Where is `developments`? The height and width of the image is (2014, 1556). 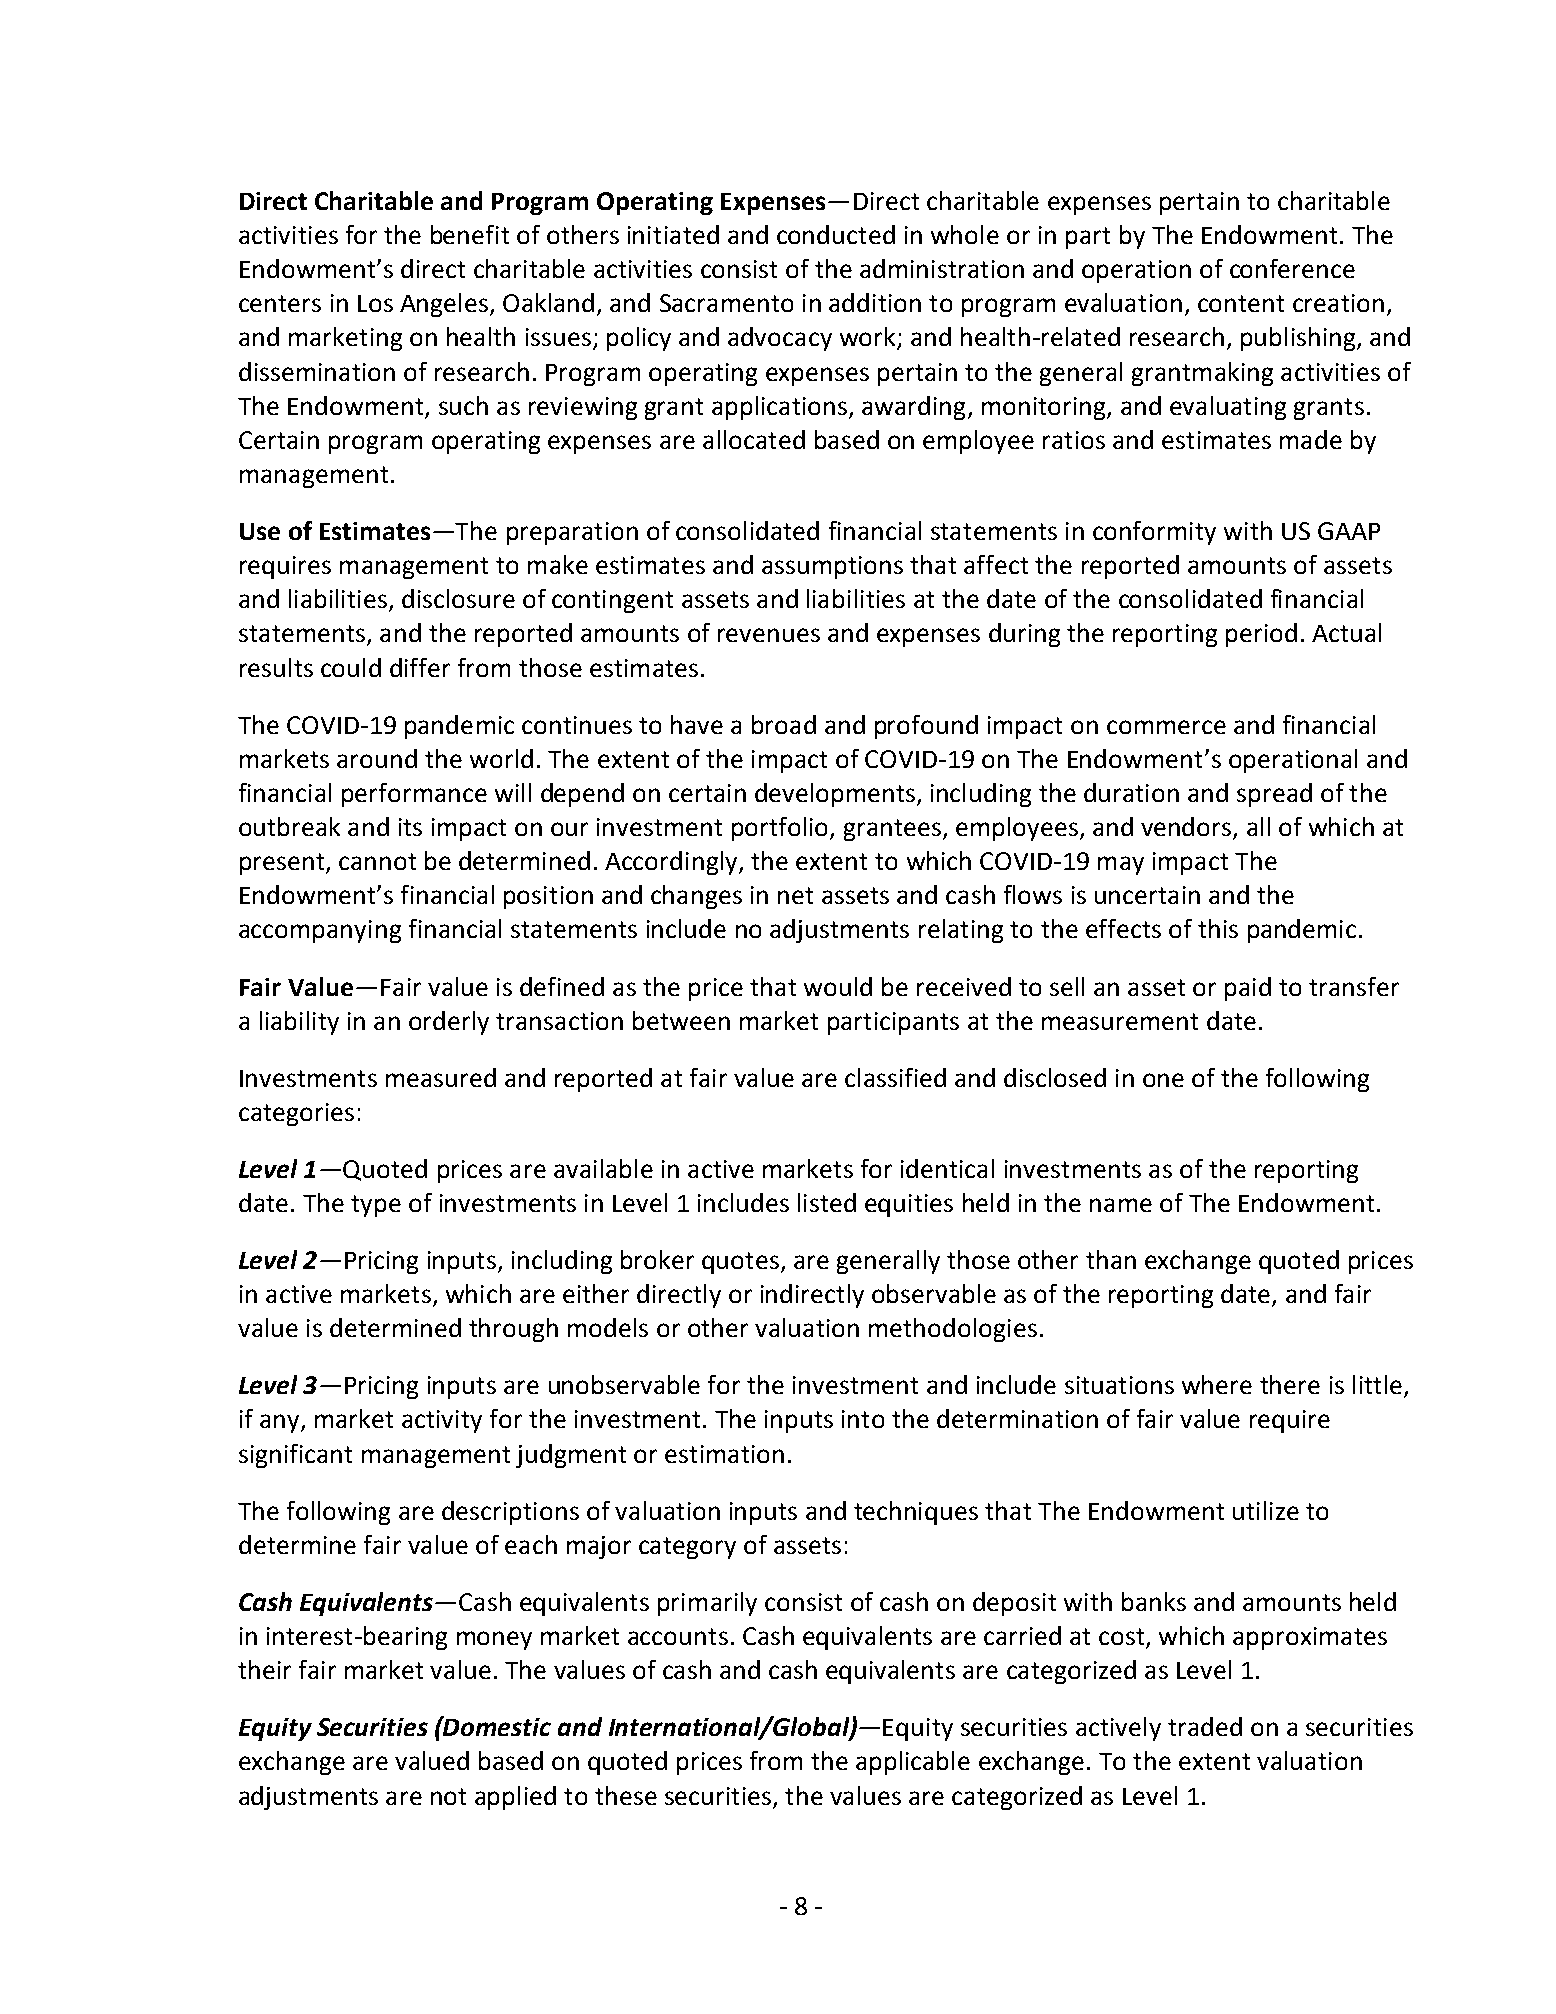 developments is located at coordinates (835, 795).
